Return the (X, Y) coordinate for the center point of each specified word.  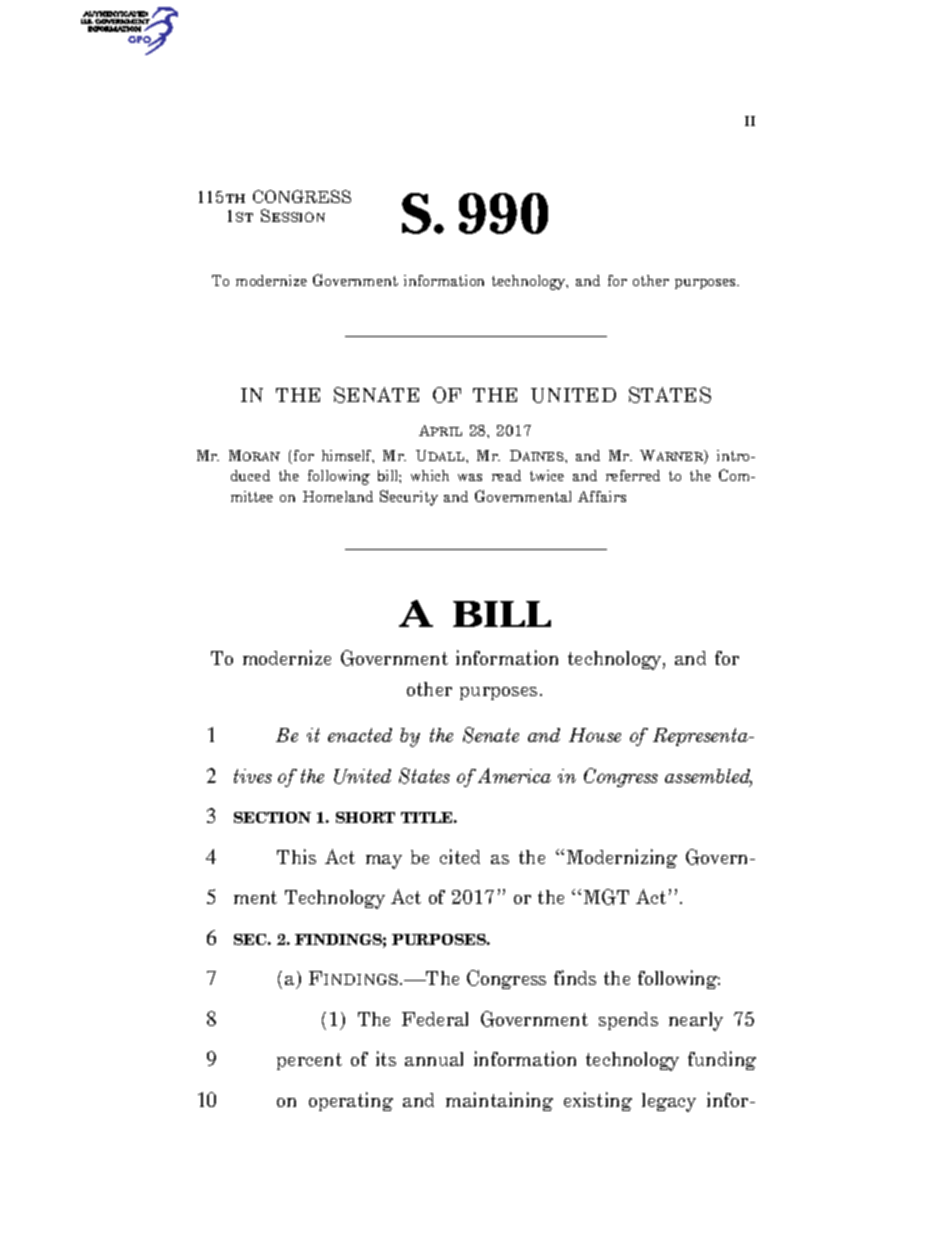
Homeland (338, 496)
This (296, 856)
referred (633, 475)
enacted (360, 735)
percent (309, 1061)
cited (460, 856)
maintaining (499, 1101)
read (506, 475)
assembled (708, 777)
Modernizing (622, 858)
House (595, 735)
